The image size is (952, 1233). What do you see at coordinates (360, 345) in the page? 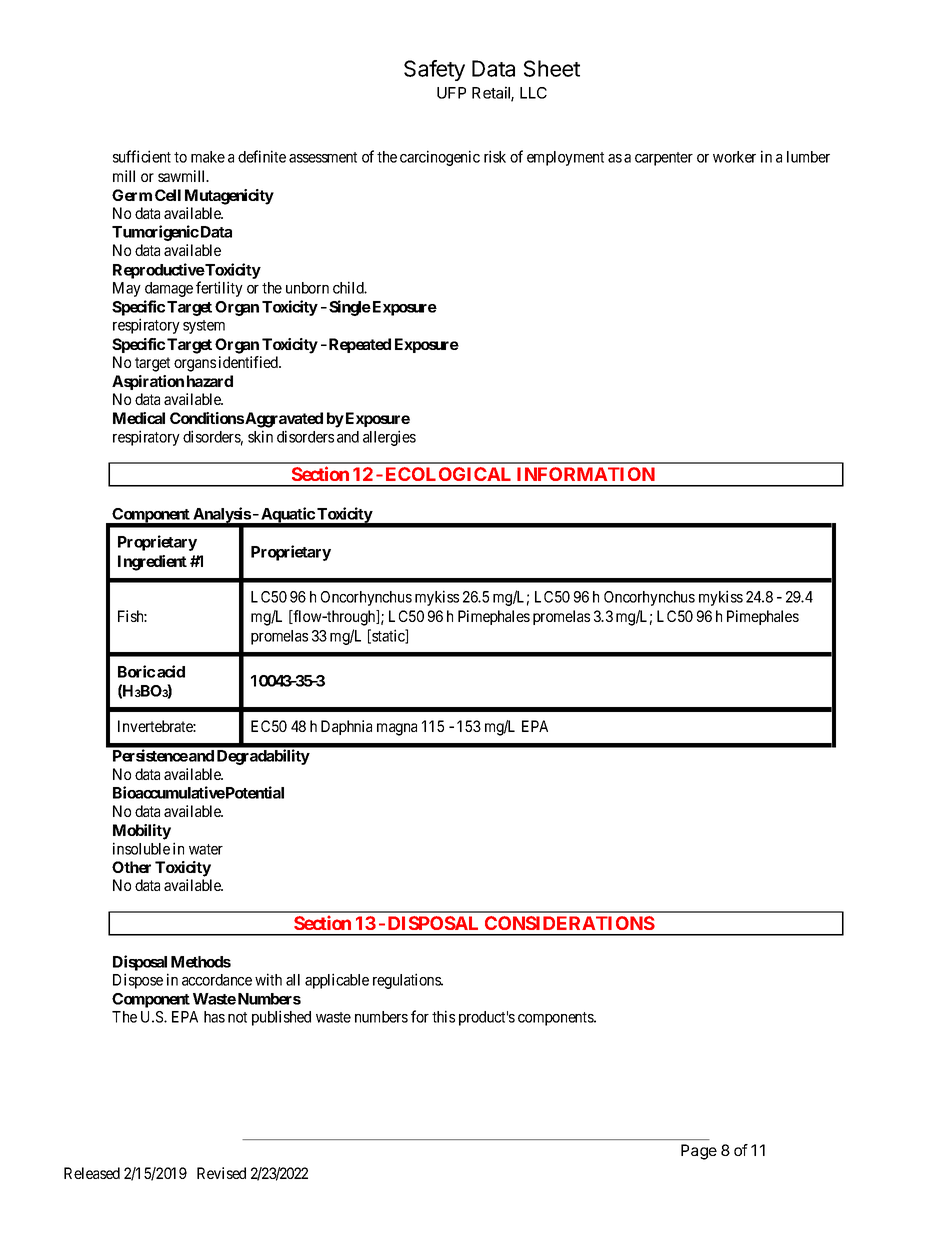
I see `Repeated` at bounding box center [360, 345].
